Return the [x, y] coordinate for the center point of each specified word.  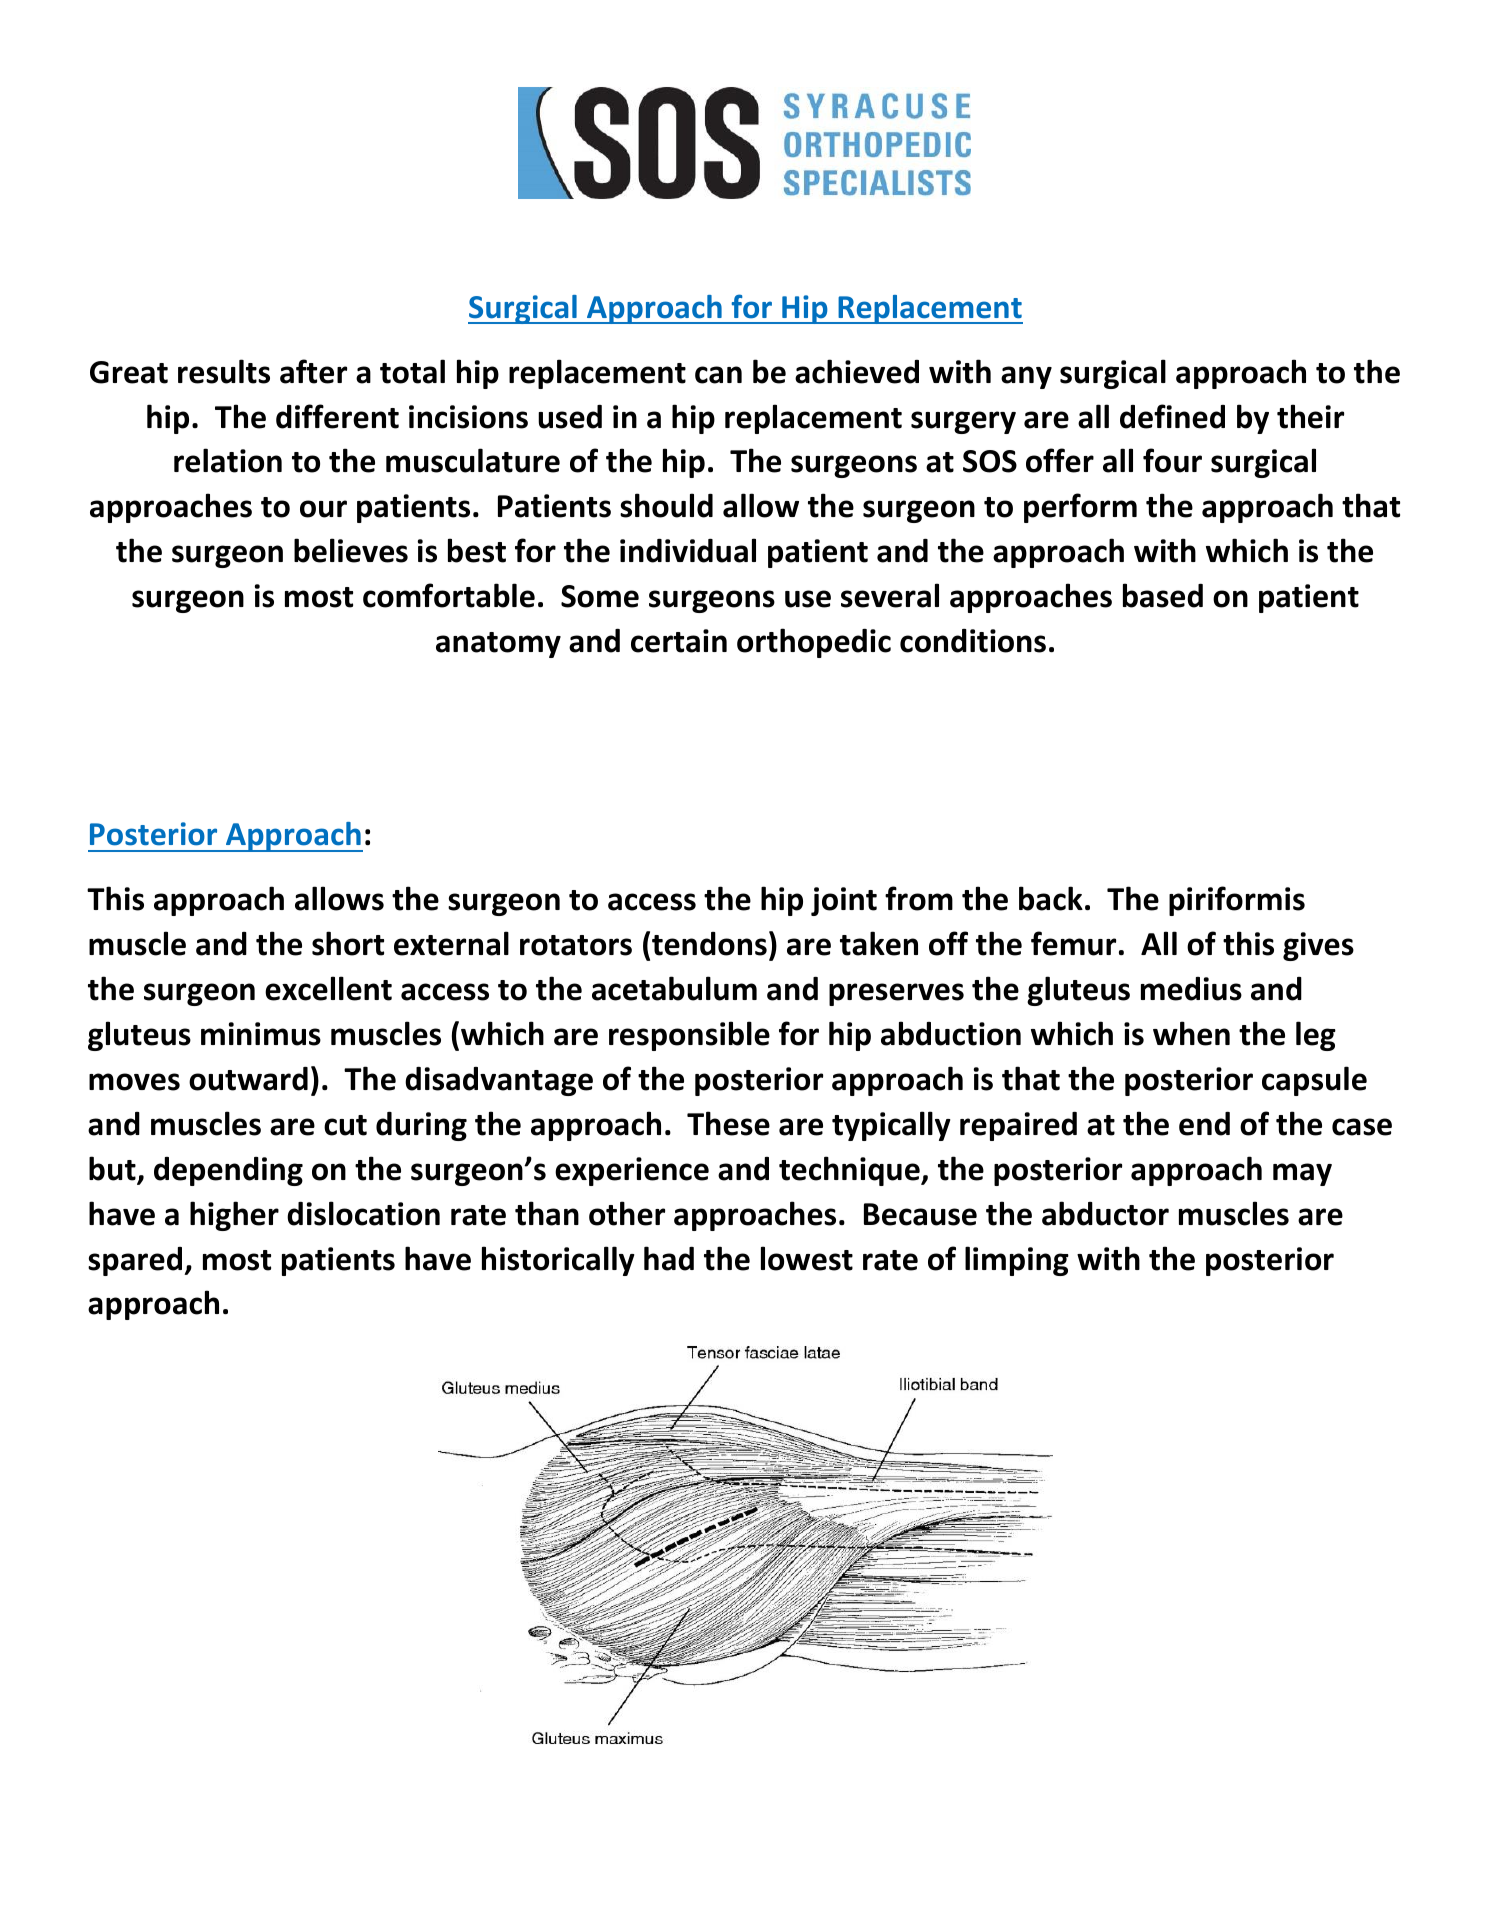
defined [1172, 416]
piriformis [1237, 901]
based [1163, 595]
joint [844, 901]
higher [234, 1216]
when [1191, 1033]
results [224, 371]
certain [679, 641]
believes [351, 550]
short [348, 943]
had [669, 1258]
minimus [261, 1034]
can [718, 375]
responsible [689, 1036]
